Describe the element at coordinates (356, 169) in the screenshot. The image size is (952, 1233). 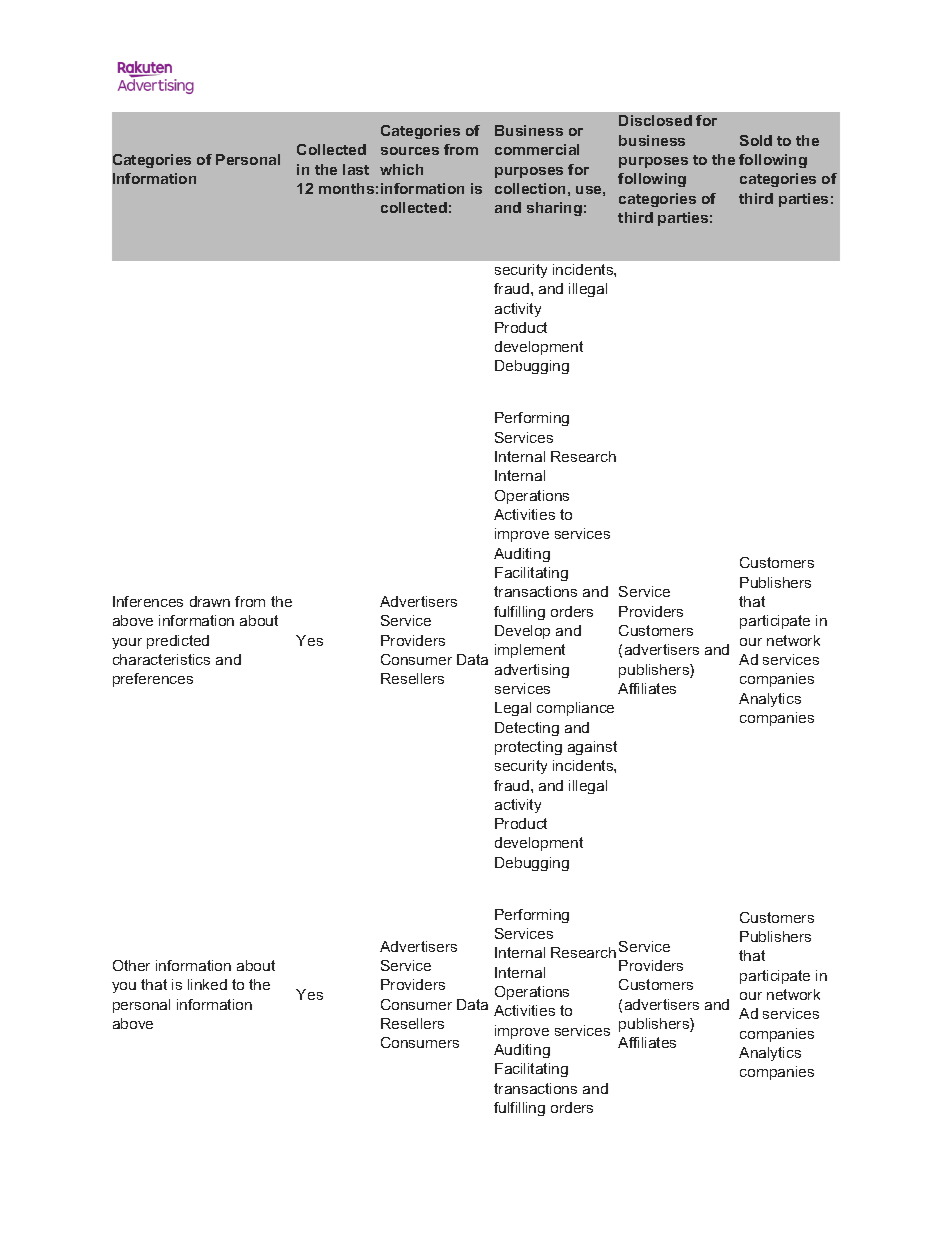
I see `last` at that location.
